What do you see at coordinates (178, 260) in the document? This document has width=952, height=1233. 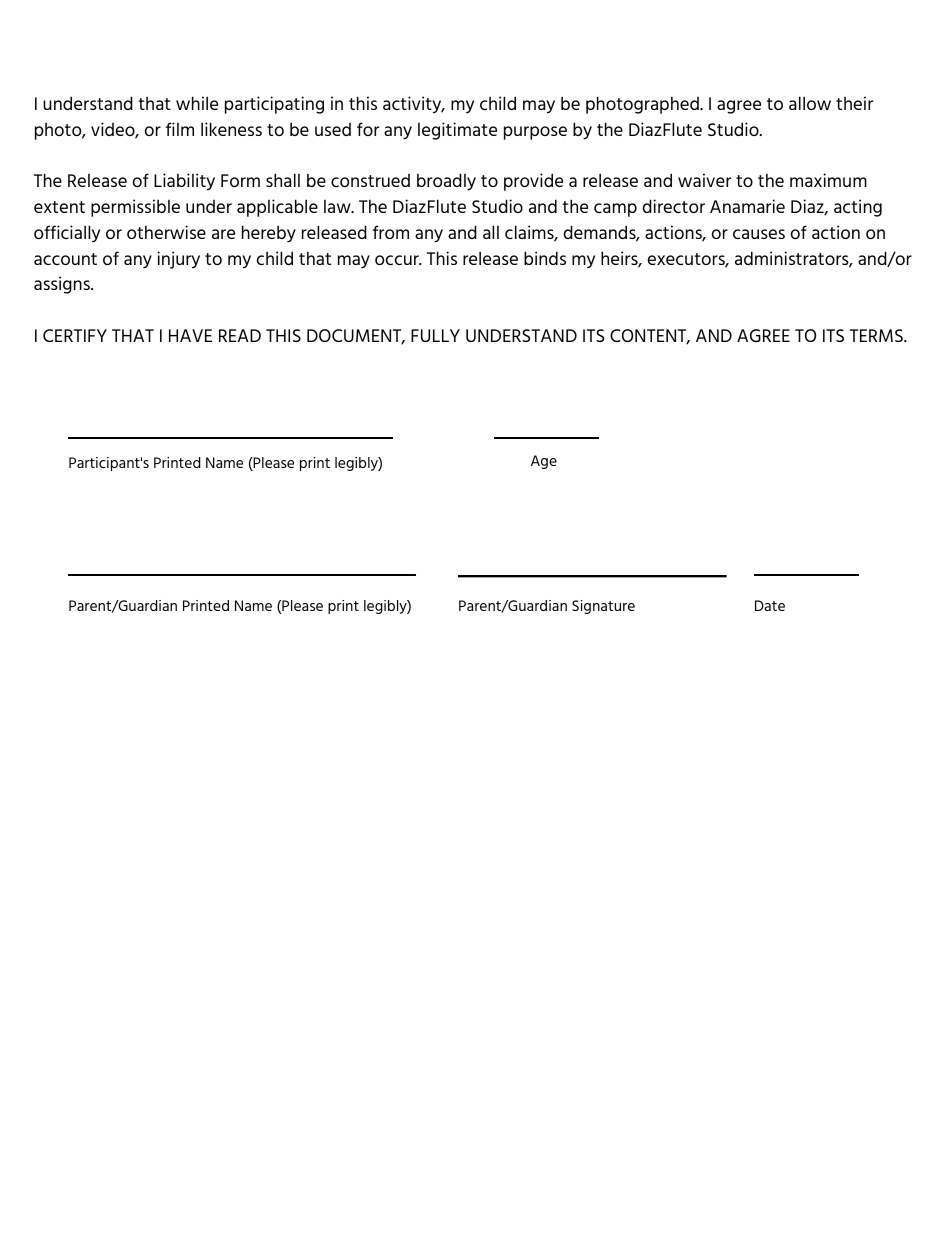 I see `injury` at bounding box center [178, 260].
